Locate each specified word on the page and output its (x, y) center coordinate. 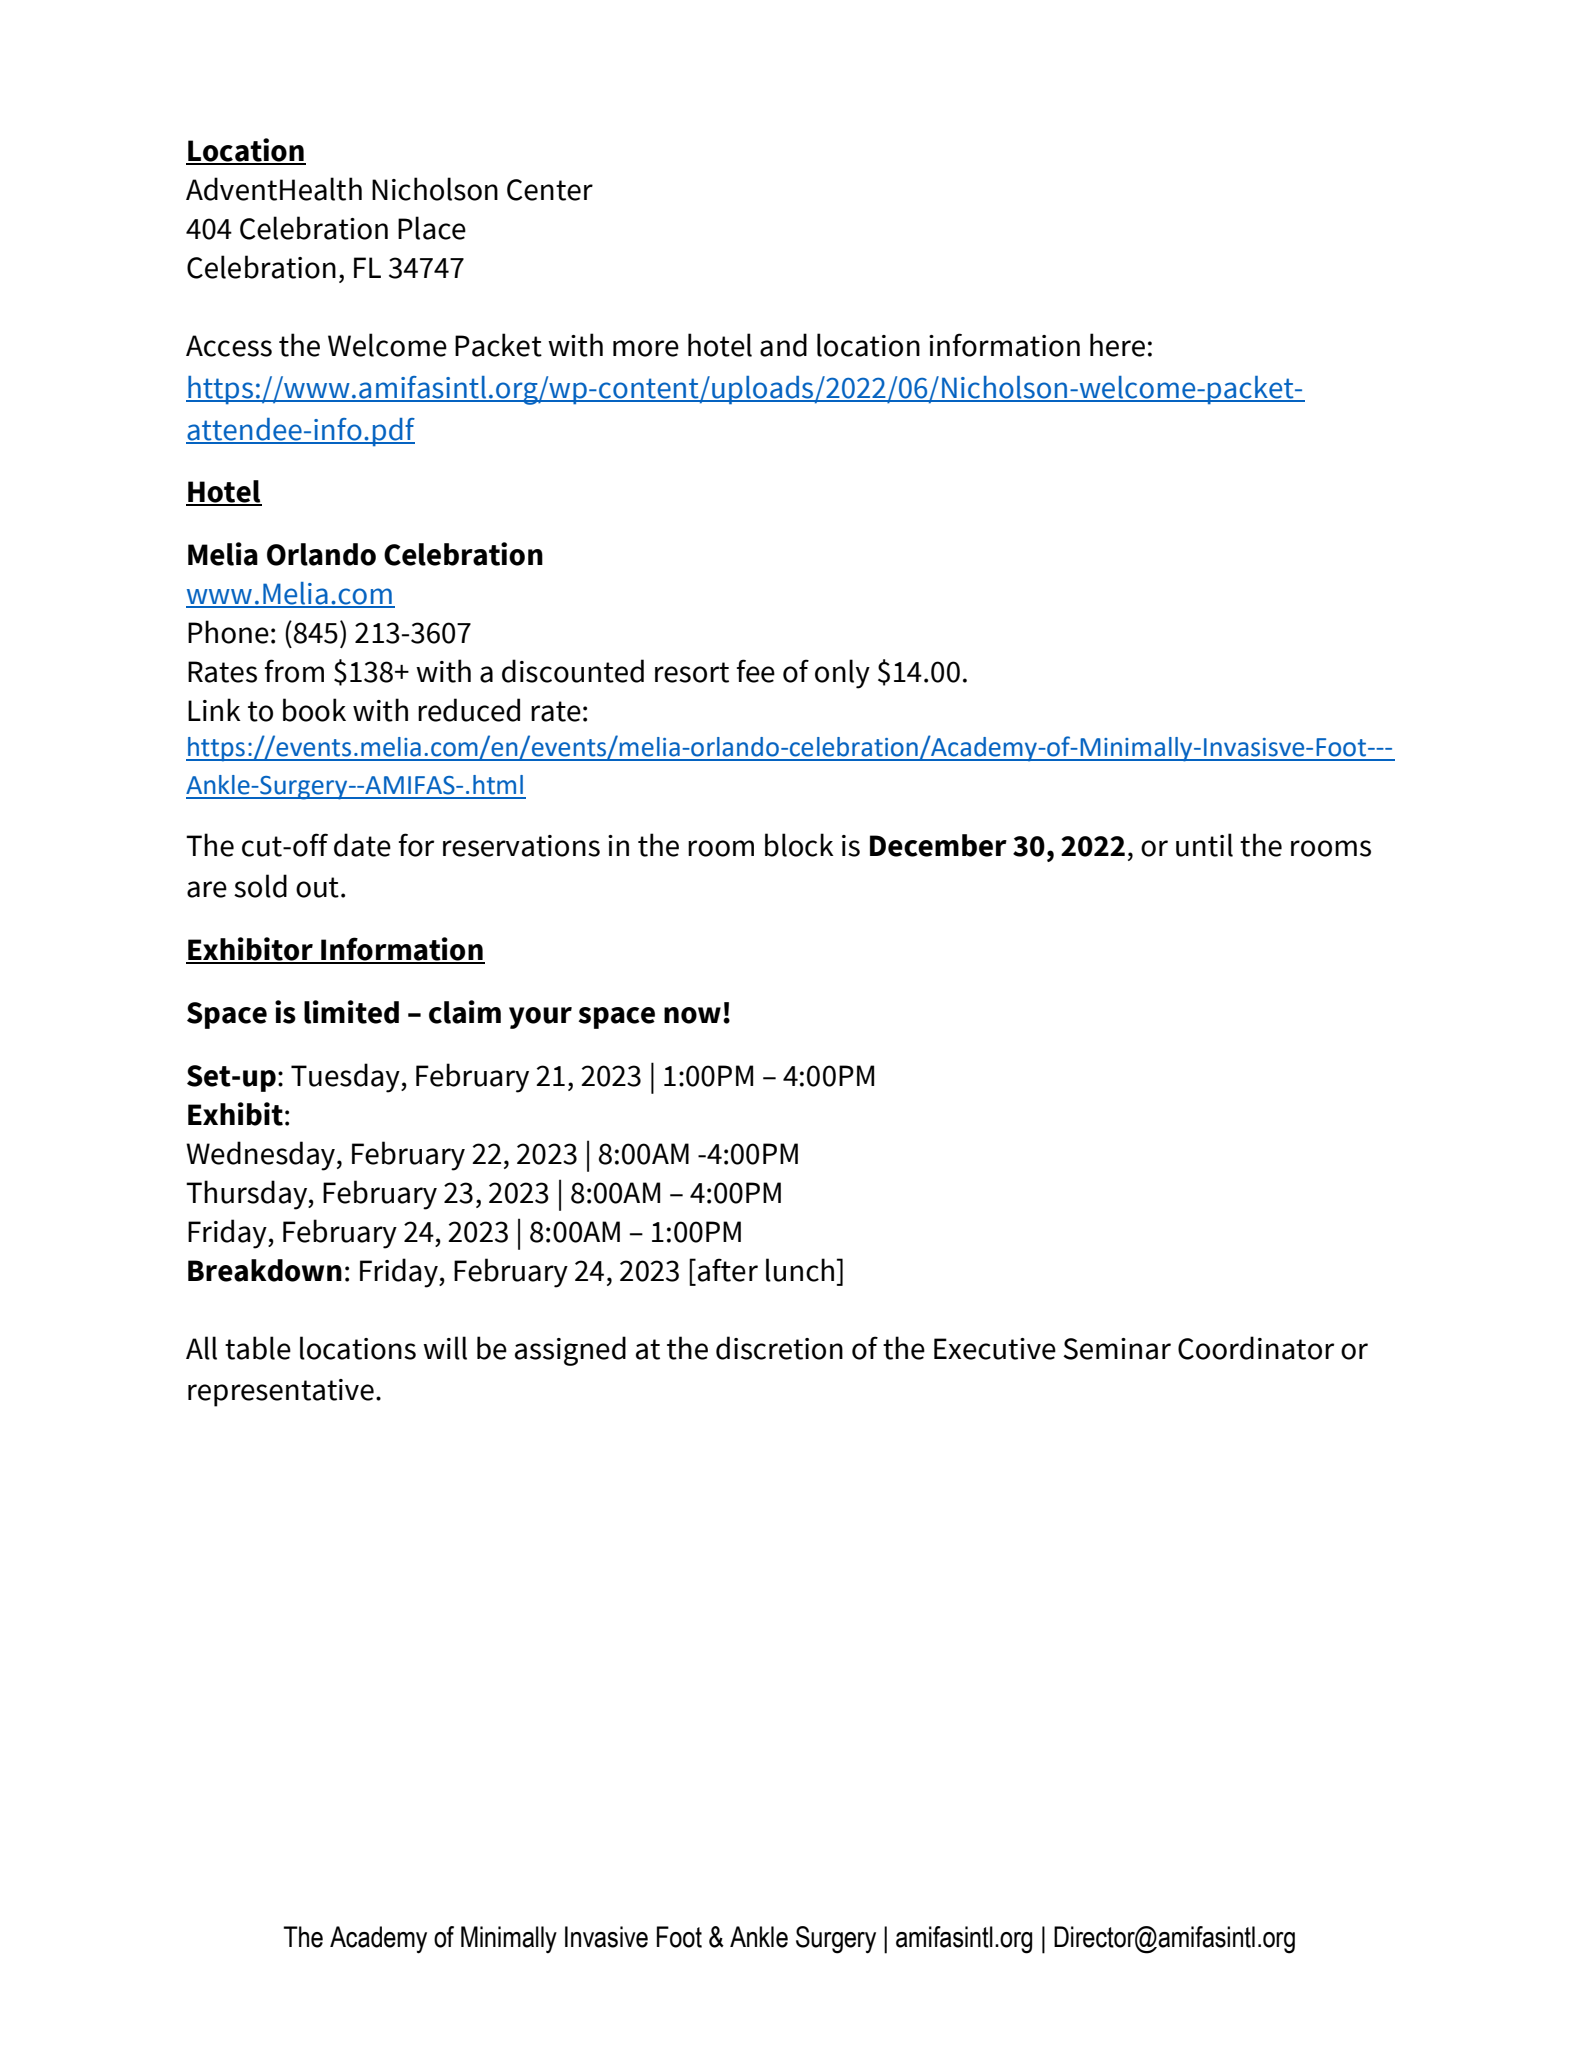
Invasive (606, 1937)
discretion (779, 1348)
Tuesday (346, 1078)
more (646, 348)
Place (432, 228)
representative (281, 1393)
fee (756, 671)
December (938, 845)
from (294, 671)
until (1204, 845)
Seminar (1117, 1349)
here (1117, 345)
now (692, 1015)
